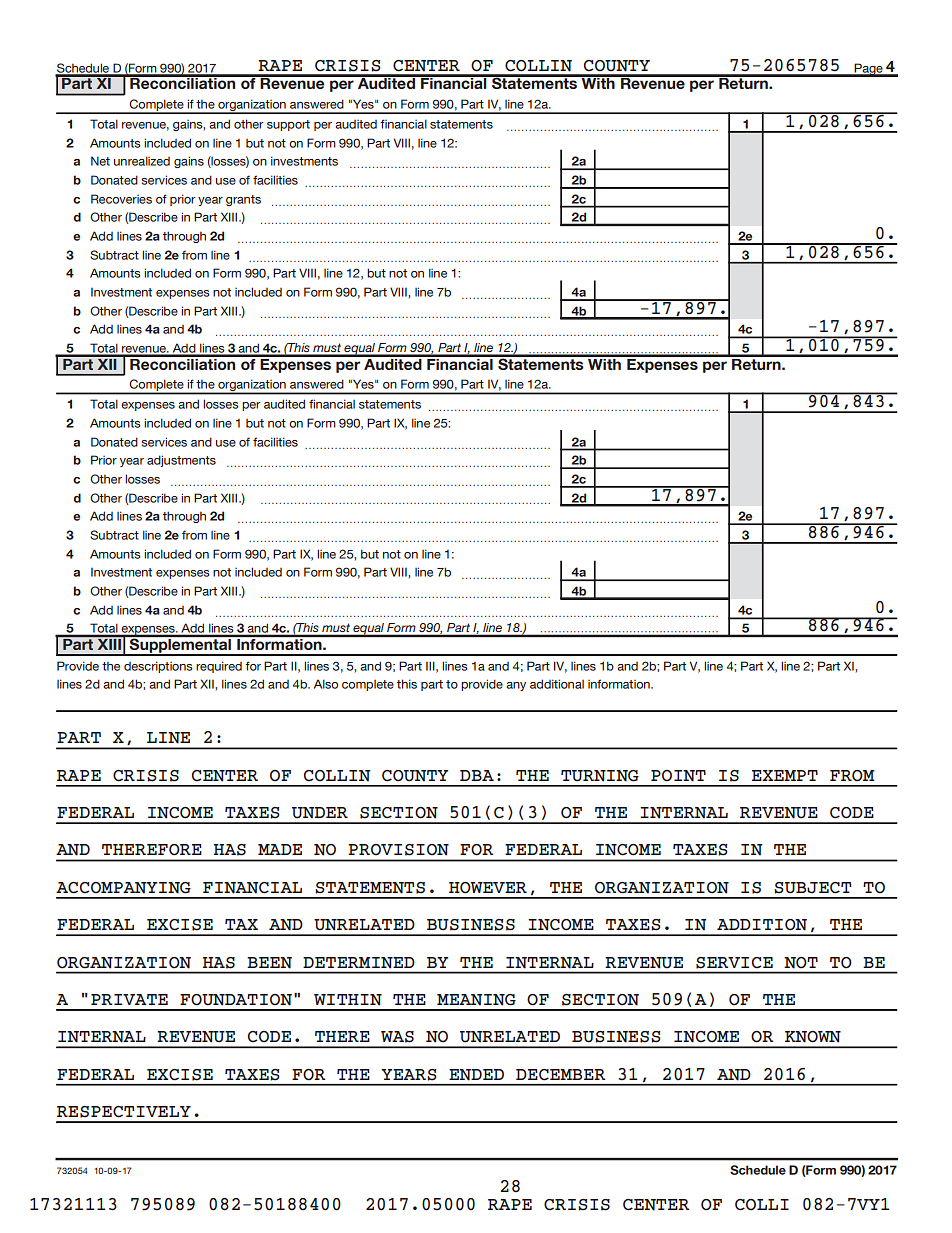 The image size is (952, 1233). I want to click on grants, so click(243, 200).
